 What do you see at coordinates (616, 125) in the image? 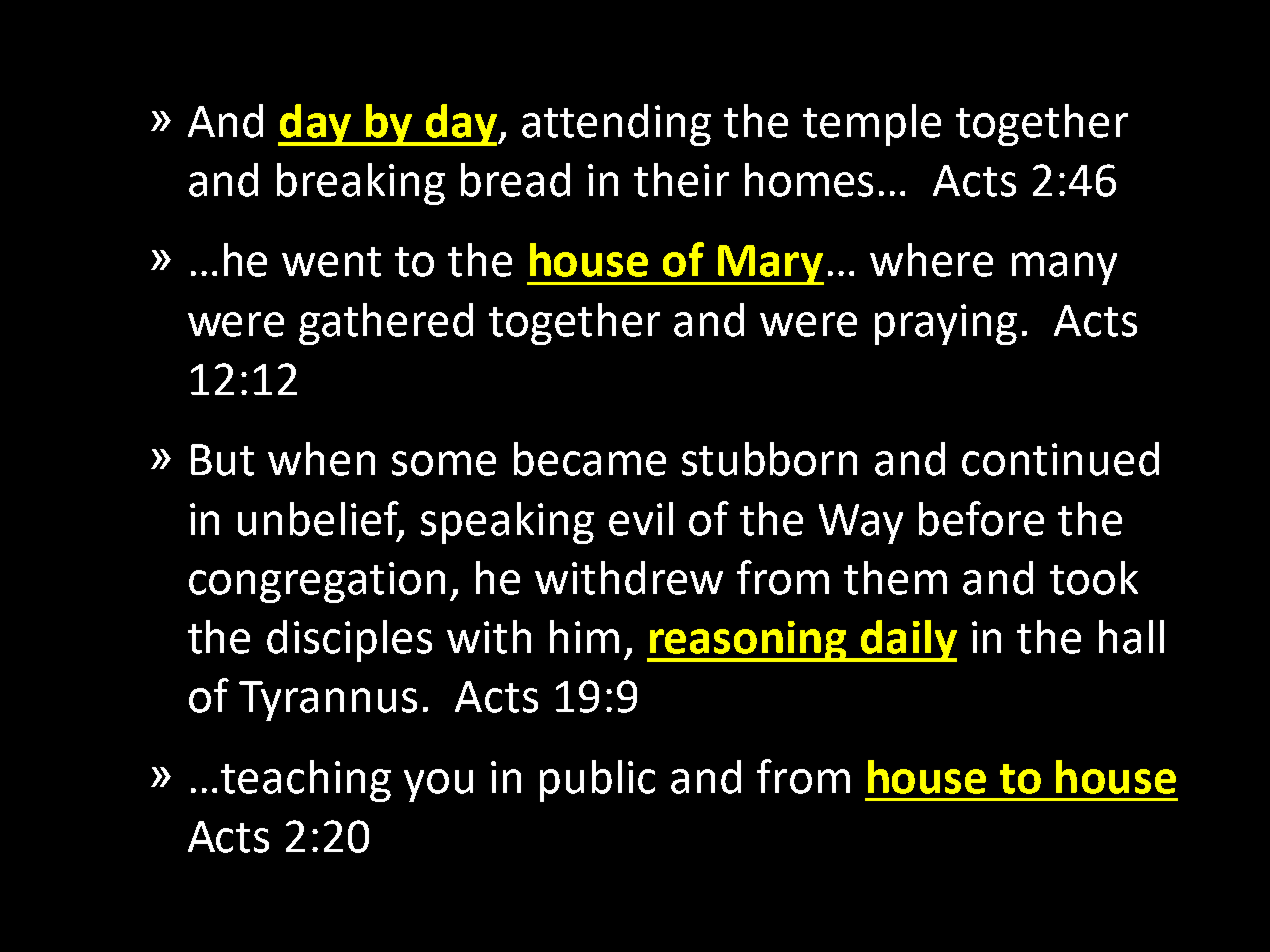
I see `attending` at bounding box center [616, 125].
